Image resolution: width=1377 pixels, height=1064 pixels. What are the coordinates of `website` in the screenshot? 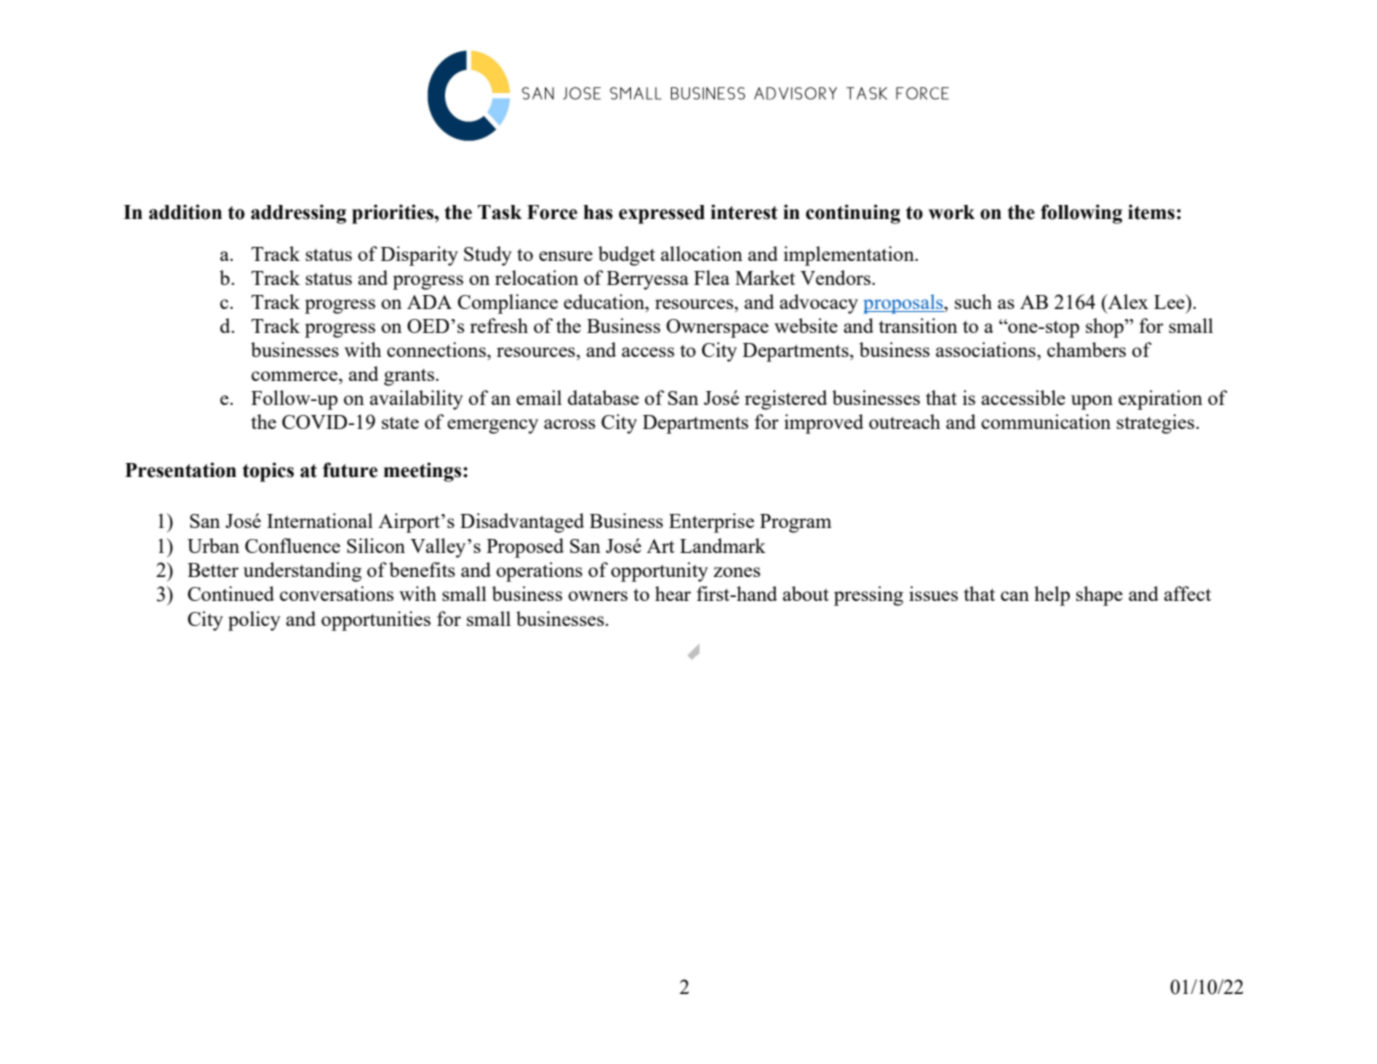 It's located at (806, 325).
